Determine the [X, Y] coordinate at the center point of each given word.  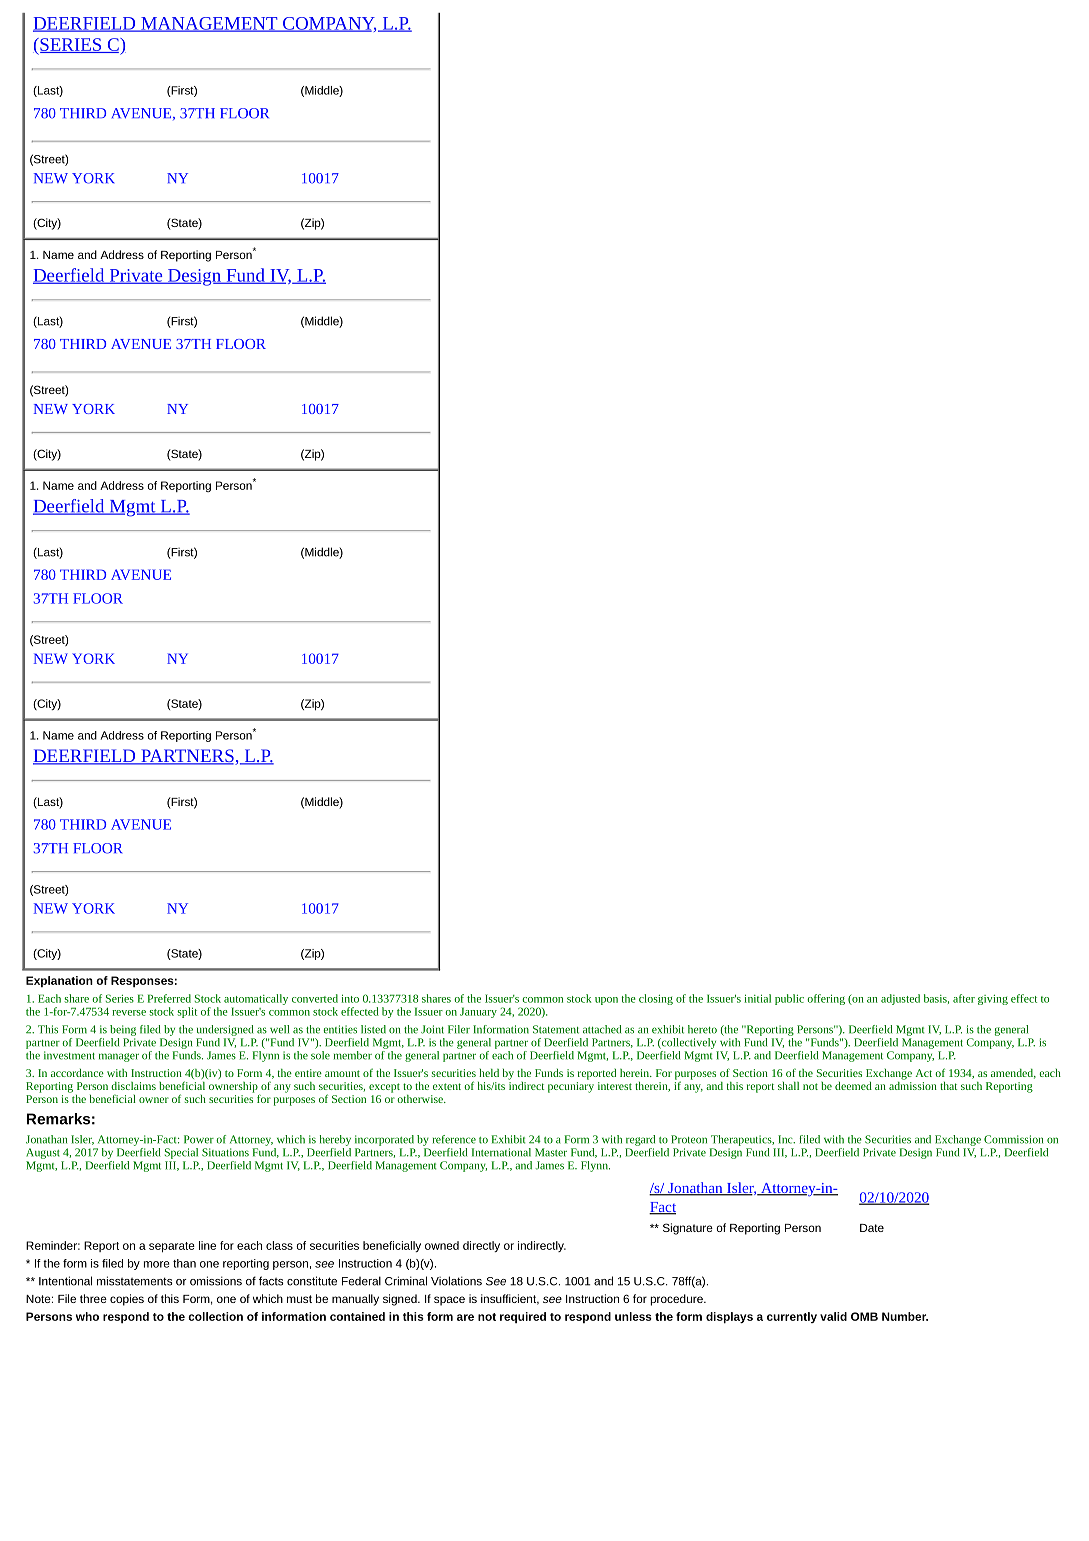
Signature [688, 1229]
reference [454, 1139]
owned [442, 1245]
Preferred [169, 998]
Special [181, 1153]
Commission [1013, 1139]
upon [606, 1001]
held [489, 1073]
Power [199, 1139]
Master [551, 1152]
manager [119, 1057]
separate [172, 1247]
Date [872, 1228]
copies [127, 1300]
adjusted [900, 999]
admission [913, 1084]
